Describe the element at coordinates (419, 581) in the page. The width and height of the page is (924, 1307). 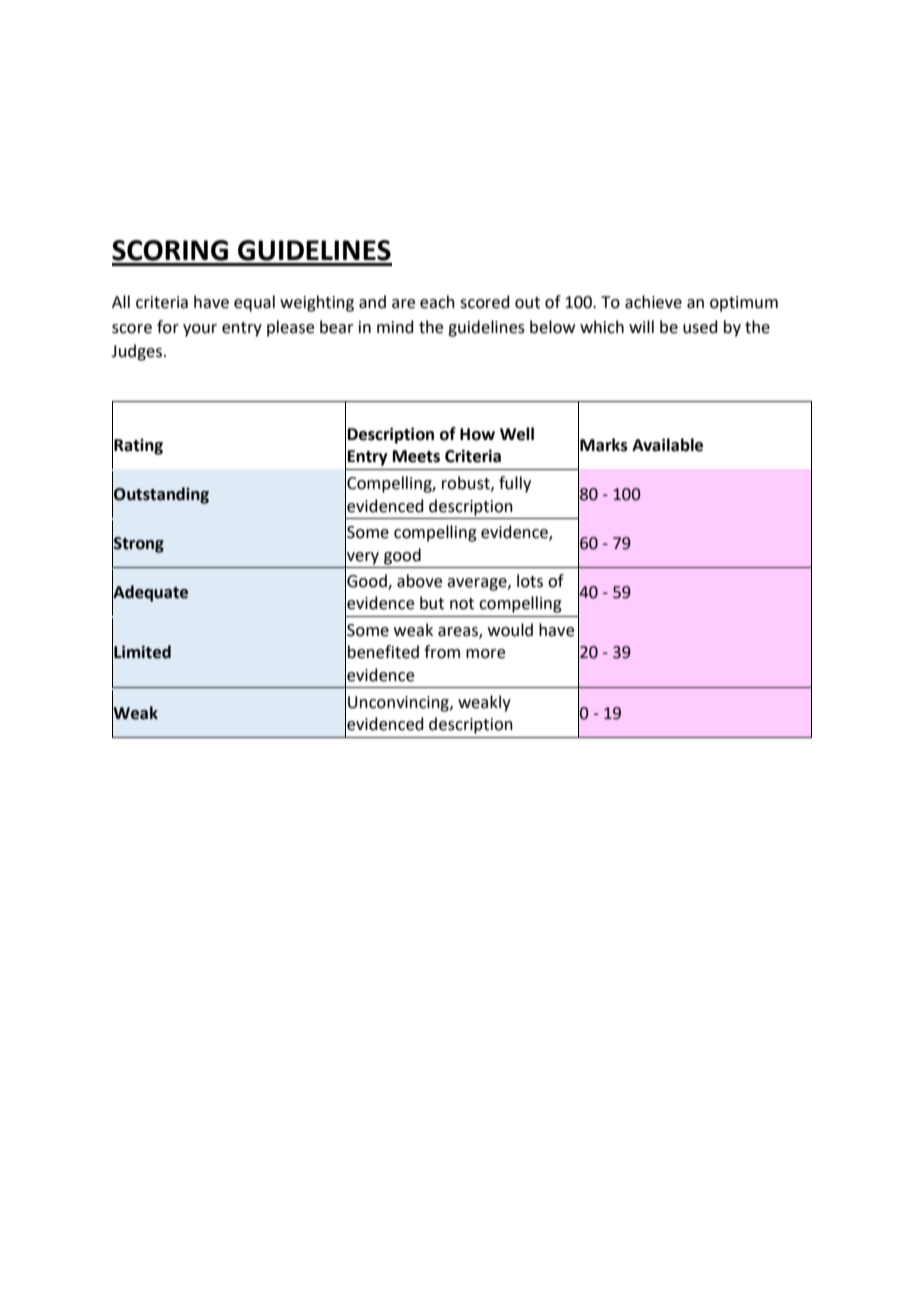
I see `above` at that location.
